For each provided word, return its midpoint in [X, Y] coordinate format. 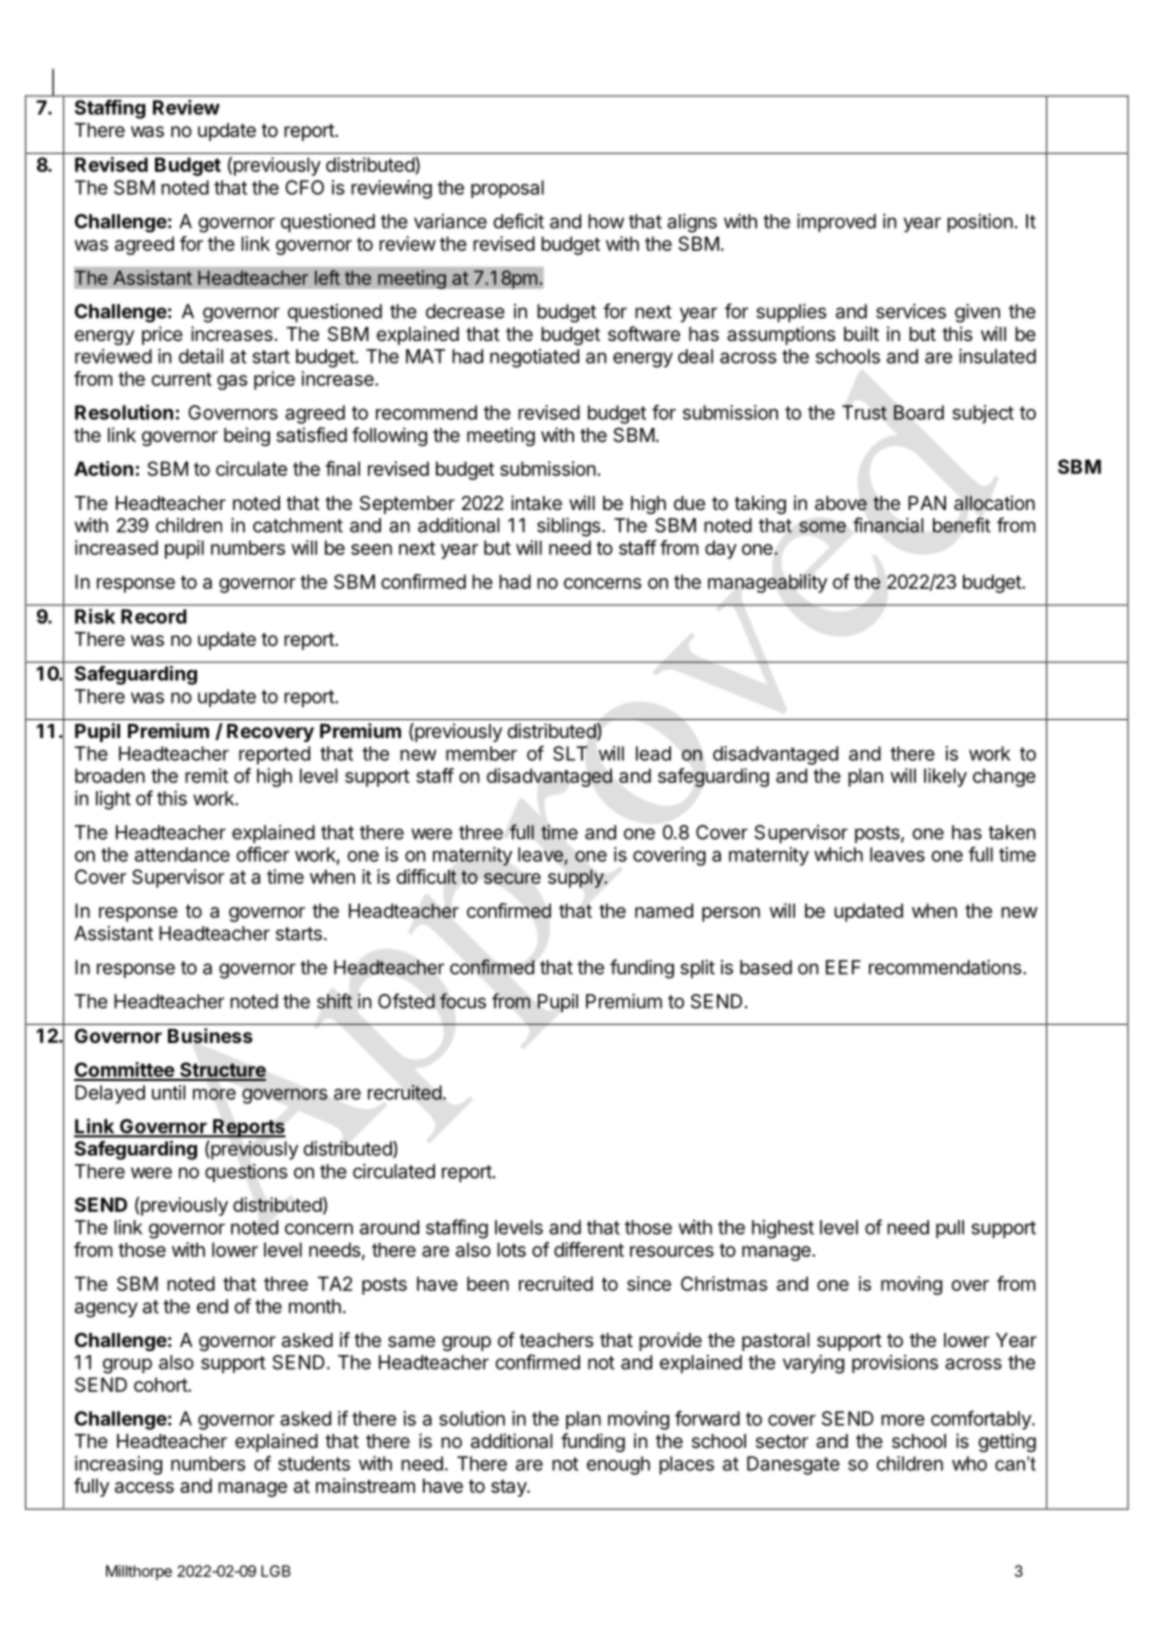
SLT [570, 753]
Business [210, 1036]
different [589, 1249]
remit [206, 775]
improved [836, 223]
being [247, 436]
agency [106, 1310]
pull [950, 1229]
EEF [843, 967]
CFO [304, 187]
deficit [518, 221]
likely [945, 777]
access [144, 1487]
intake [536, 503]
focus [463, 1001]
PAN [927, 503]
